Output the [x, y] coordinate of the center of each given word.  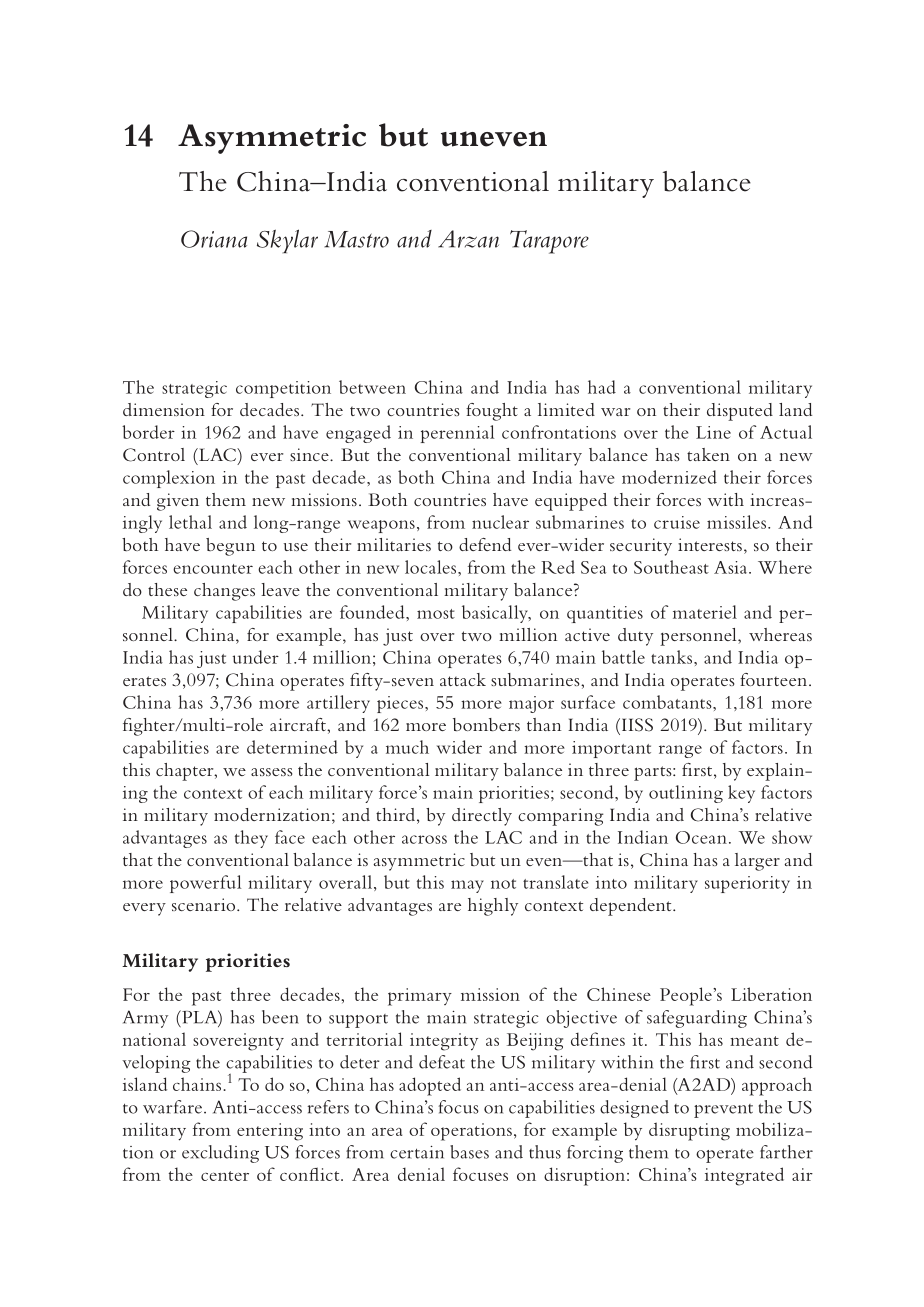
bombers [486, 724]
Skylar [287, 241]
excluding [220, 1154]
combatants [668, 702]
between [372, 387]
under [256, 657]
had [602, 387]
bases [469, 1152]
